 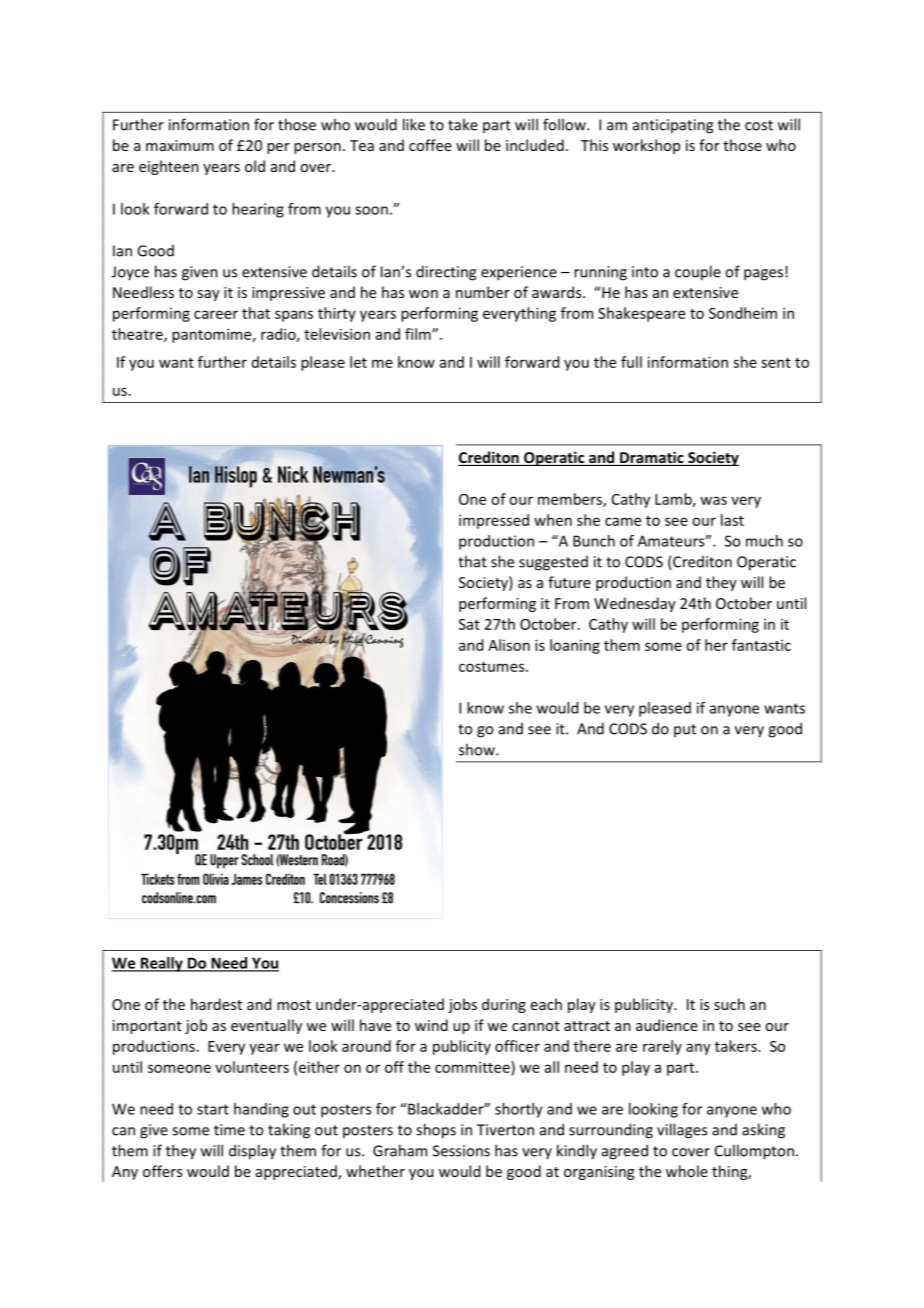 I want to click on Really, so click(x=161, y=964).
